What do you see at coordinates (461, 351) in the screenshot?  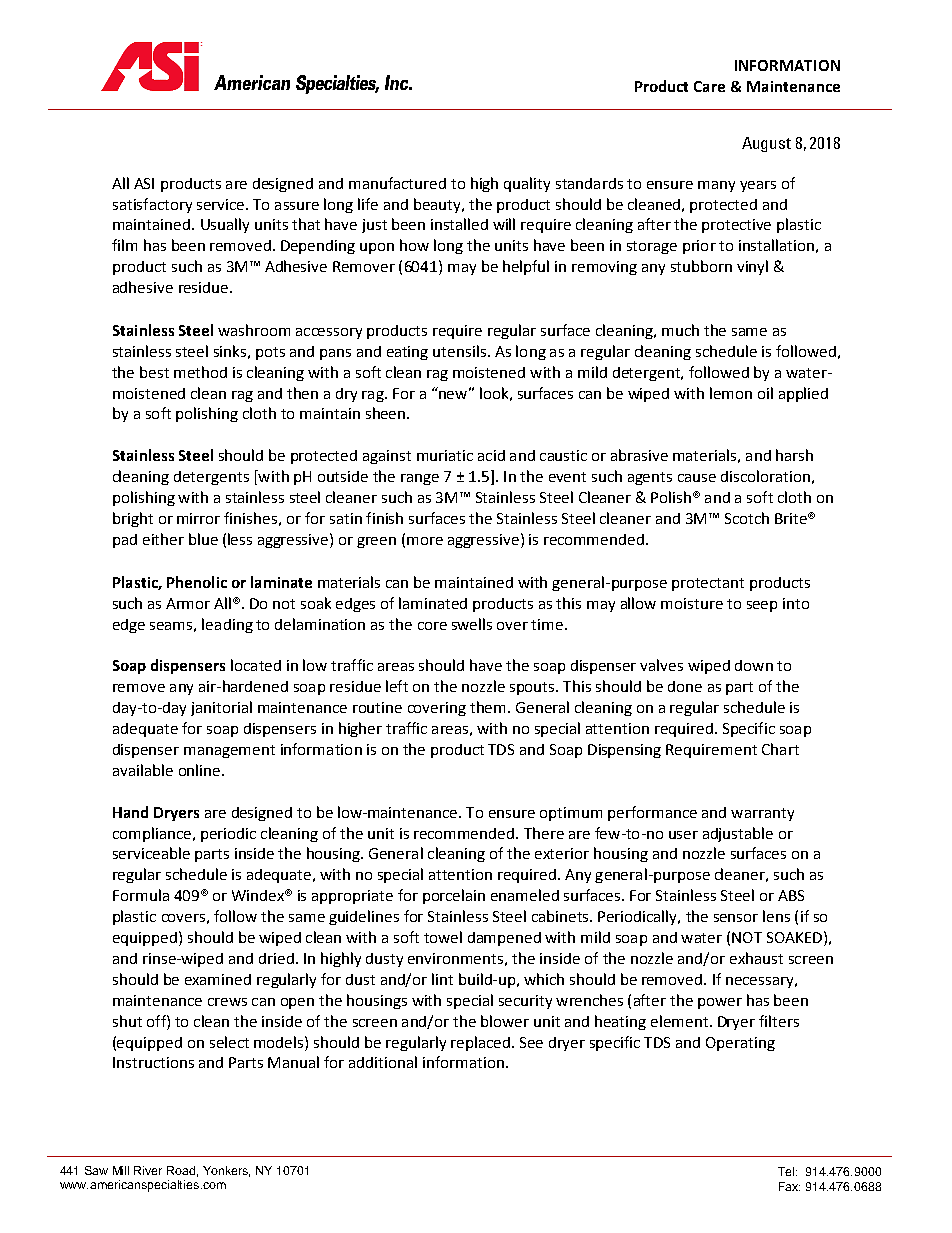 I see `utensils` at bounding box center [461, 351].
